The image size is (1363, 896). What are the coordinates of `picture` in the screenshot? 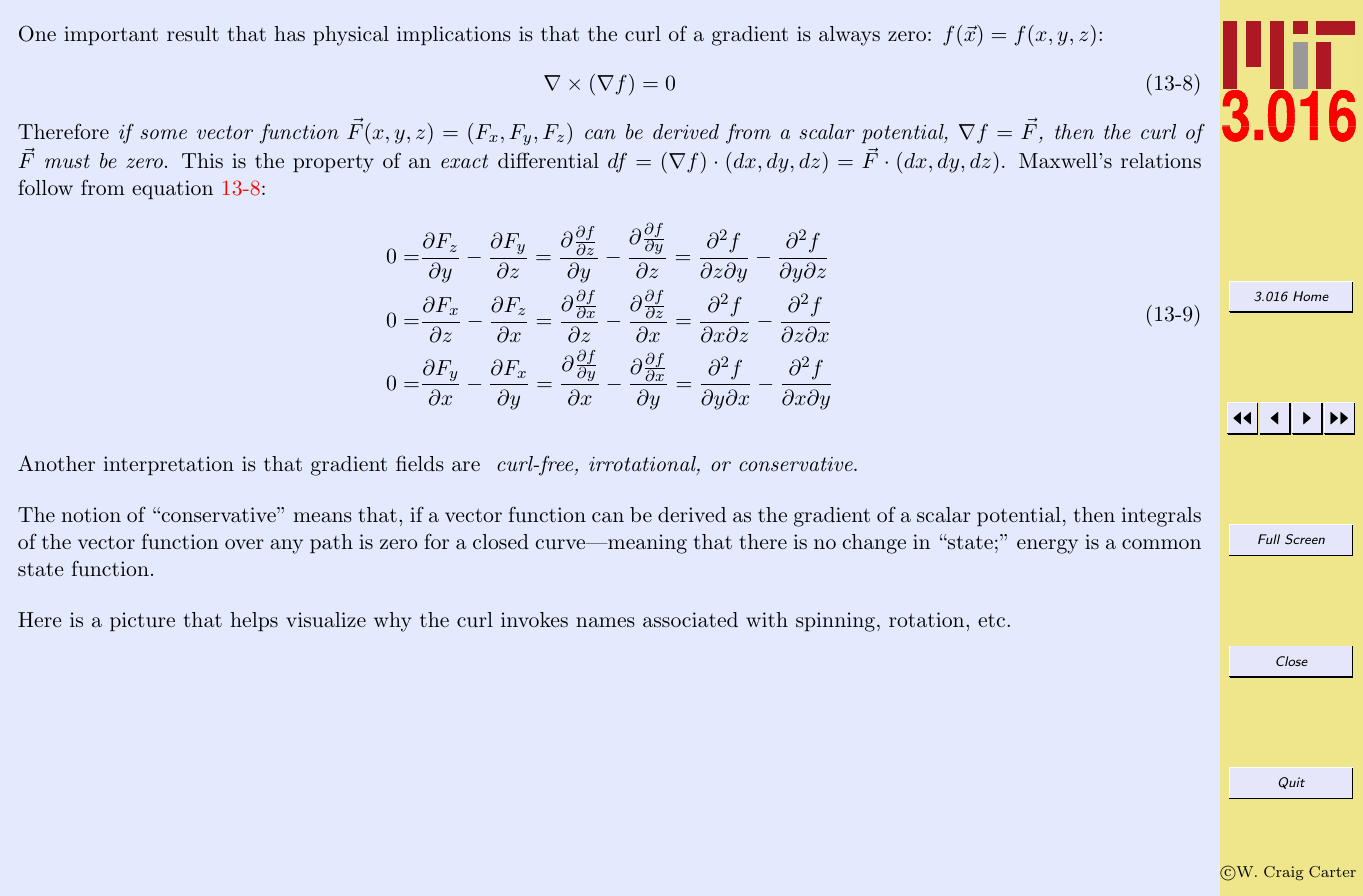 It's located at (142, 621).
